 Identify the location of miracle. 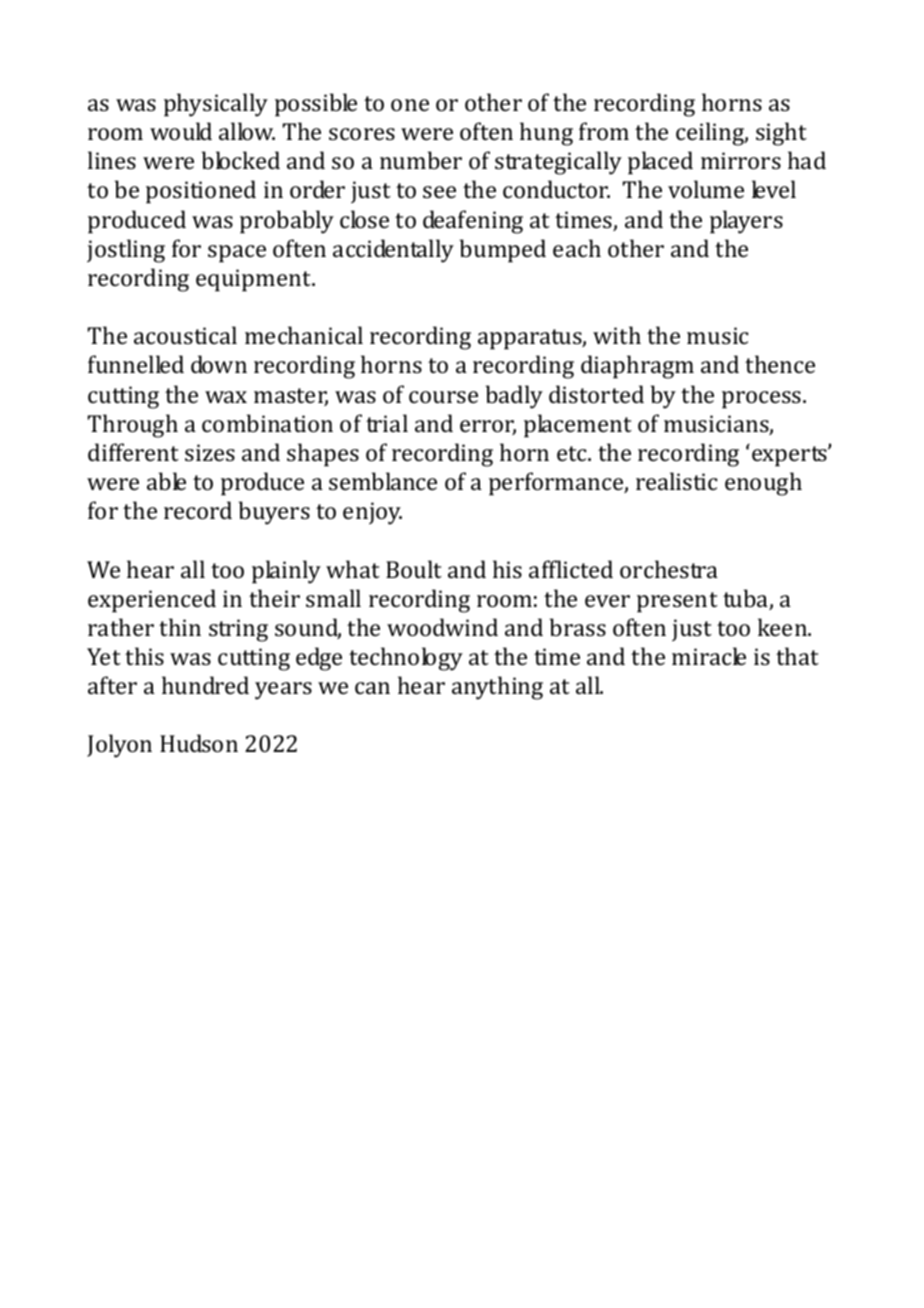
(709, 656).
